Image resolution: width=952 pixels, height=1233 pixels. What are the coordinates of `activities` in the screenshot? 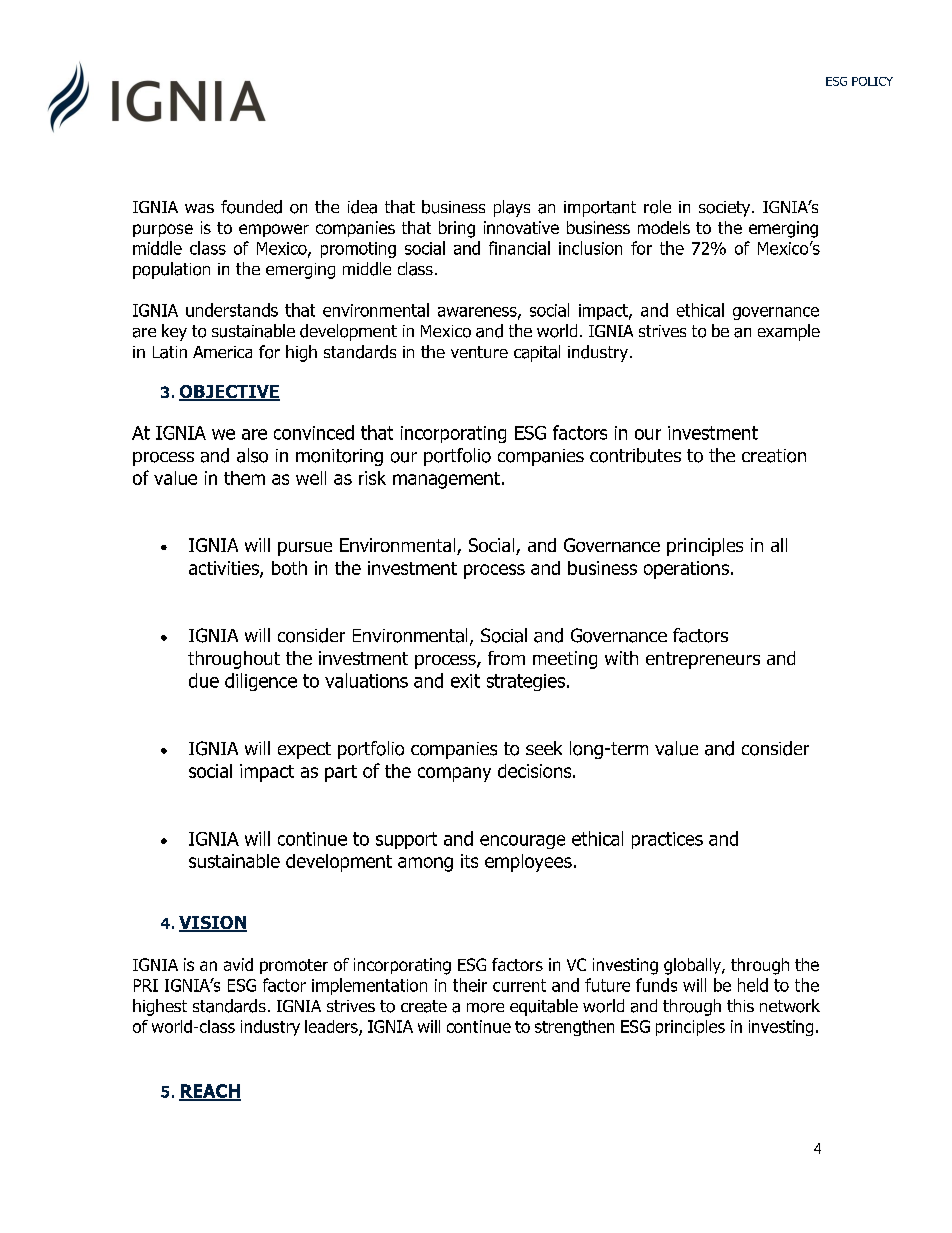 It's located at (225, 569).
